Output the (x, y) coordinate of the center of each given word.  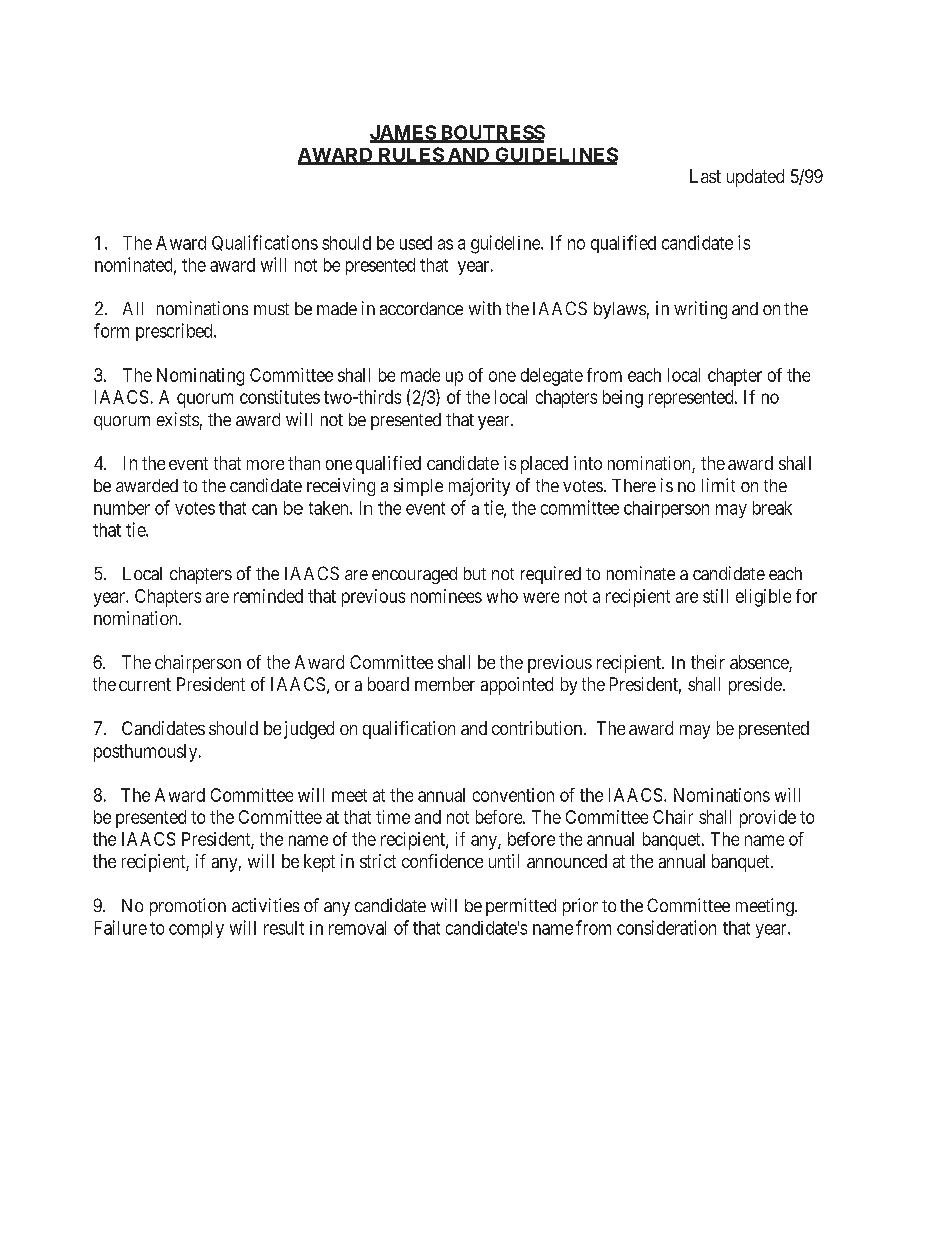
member (445, 684)
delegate (552, 377)
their (708, 662)
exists (178, 419)
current (145, 684)
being (623, 399)
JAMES (403, 133)
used (416, 243)
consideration (666, 927)
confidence (442, 861)
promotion (188, 907)
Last (705, 176)
